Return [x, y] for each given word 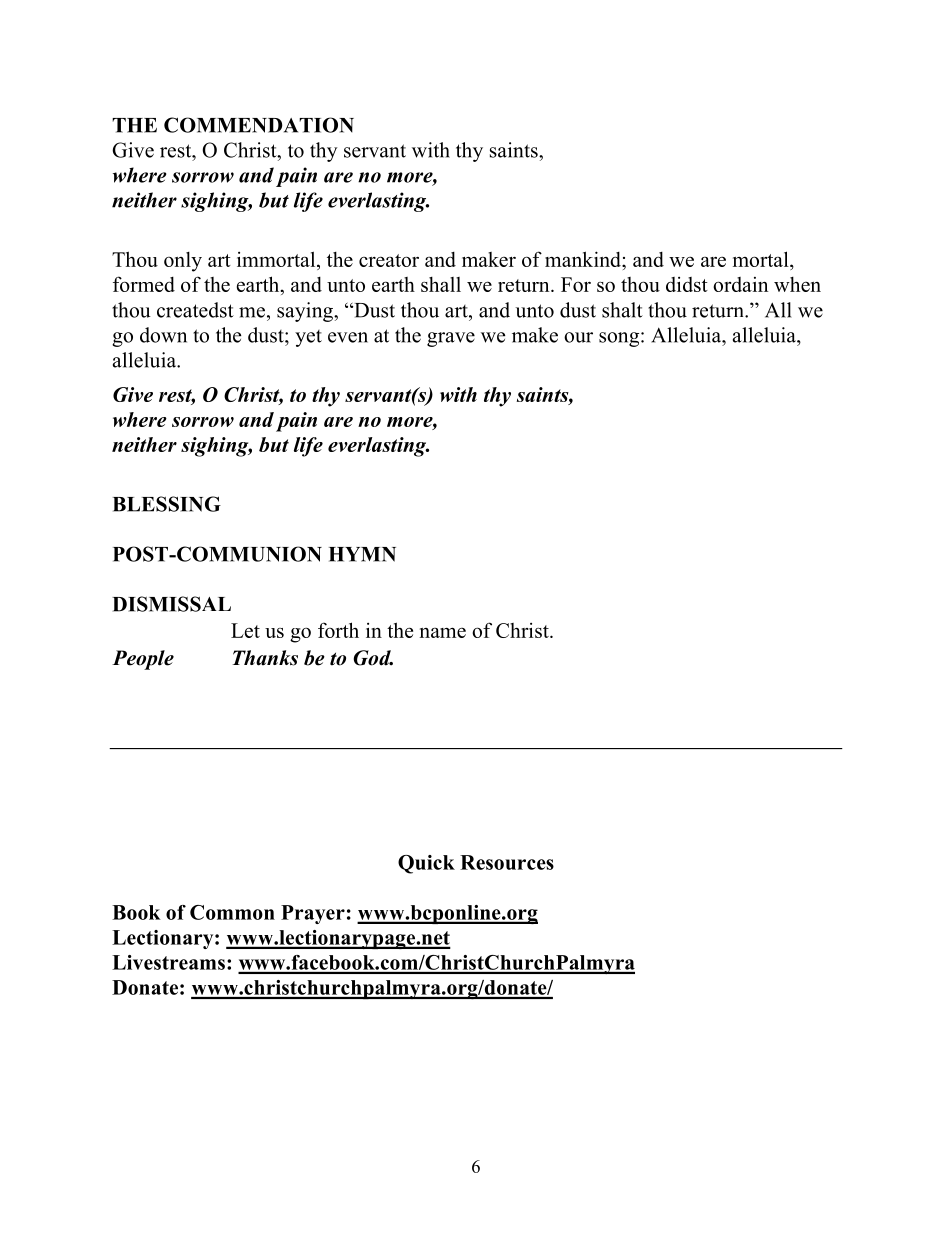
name [443, 632]
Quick [426, 864]
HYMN [362, 554]
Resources [507, 862]
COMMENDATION [259, 125]
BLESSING [167, 504]
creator [389, 260]
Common [232, 912]
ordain [740, 284]
